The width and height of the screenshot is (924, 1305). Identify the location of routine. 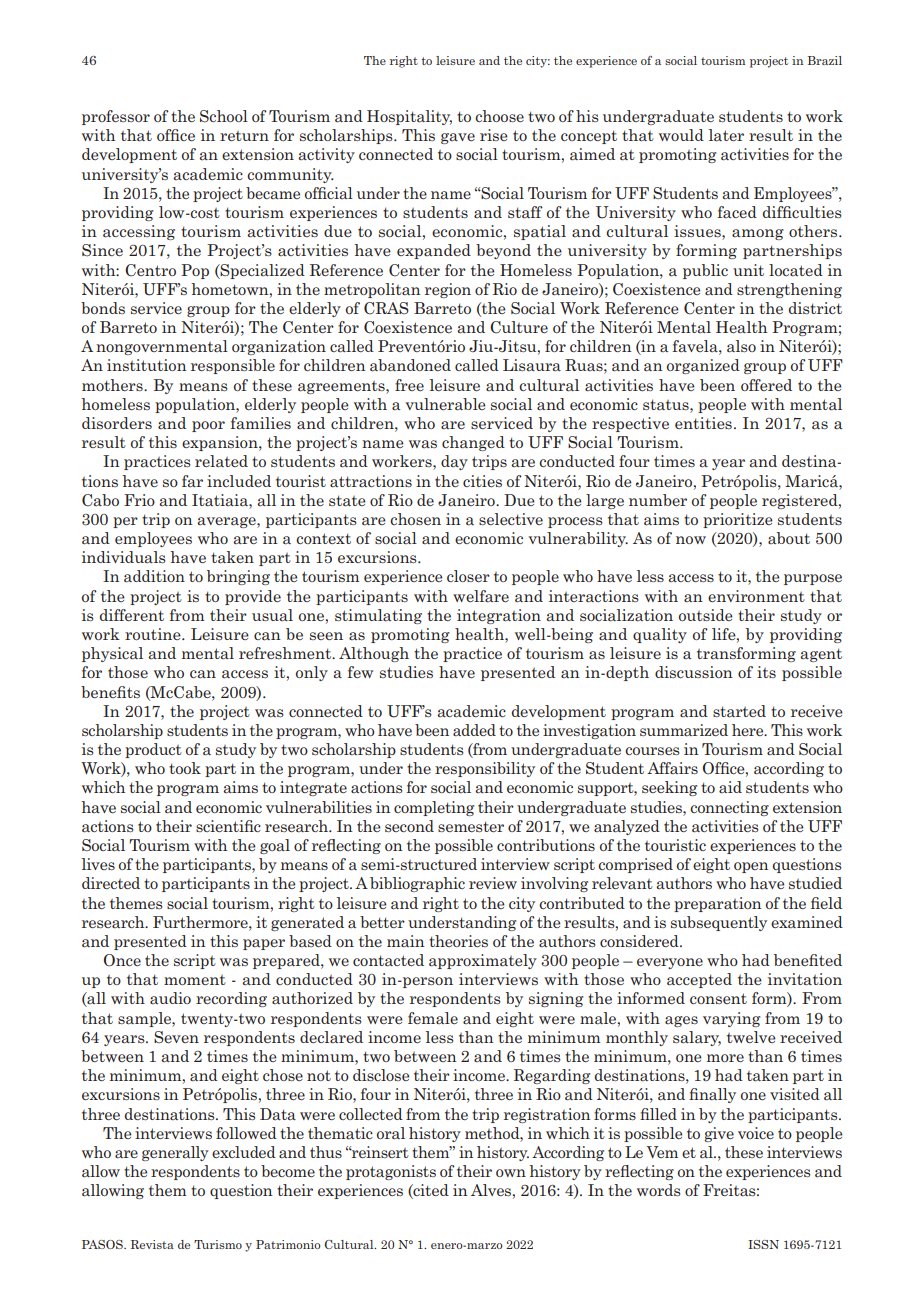
(154, 634).
